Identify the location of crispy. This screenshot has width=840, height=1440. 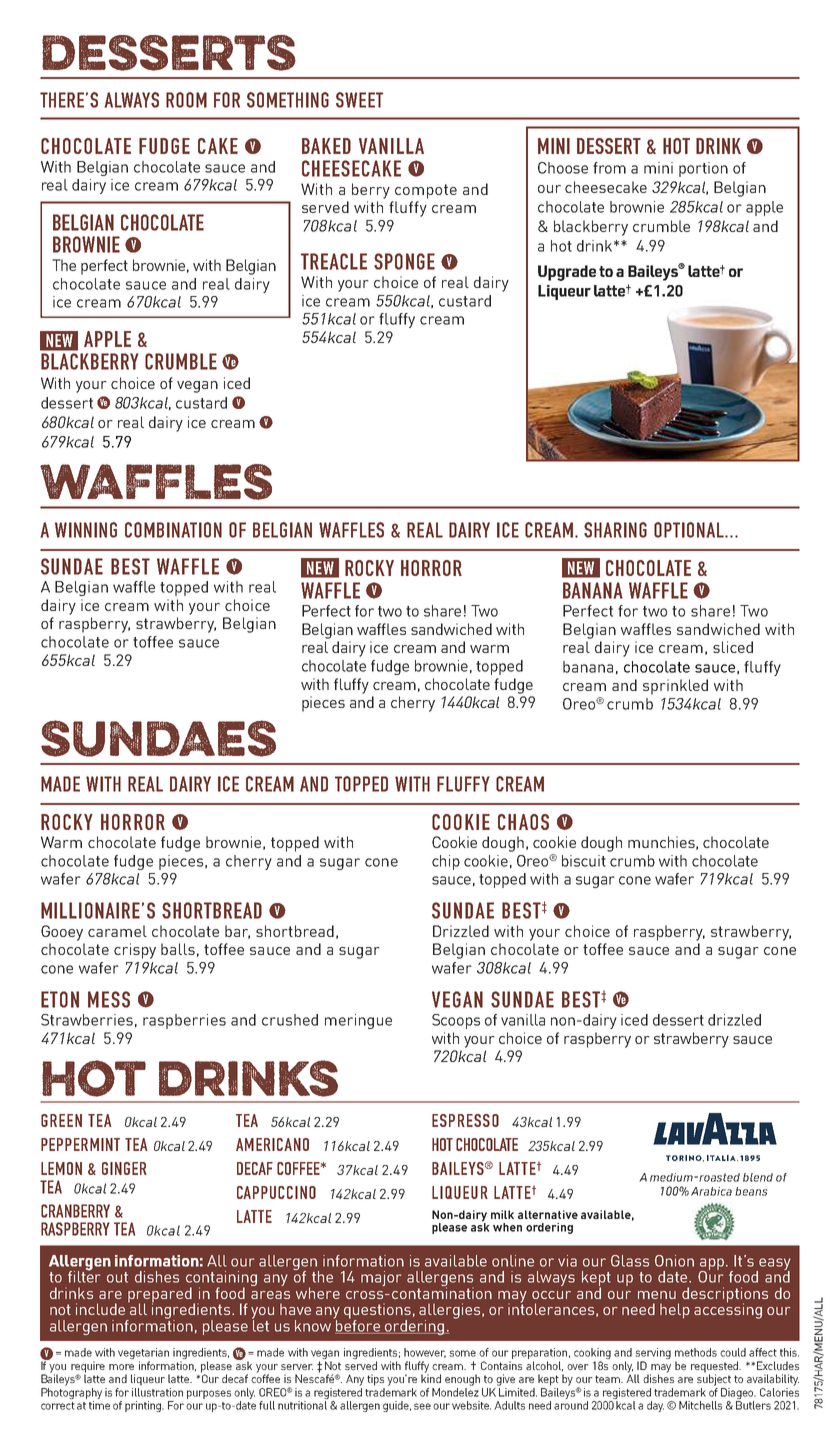
(135, 951).
